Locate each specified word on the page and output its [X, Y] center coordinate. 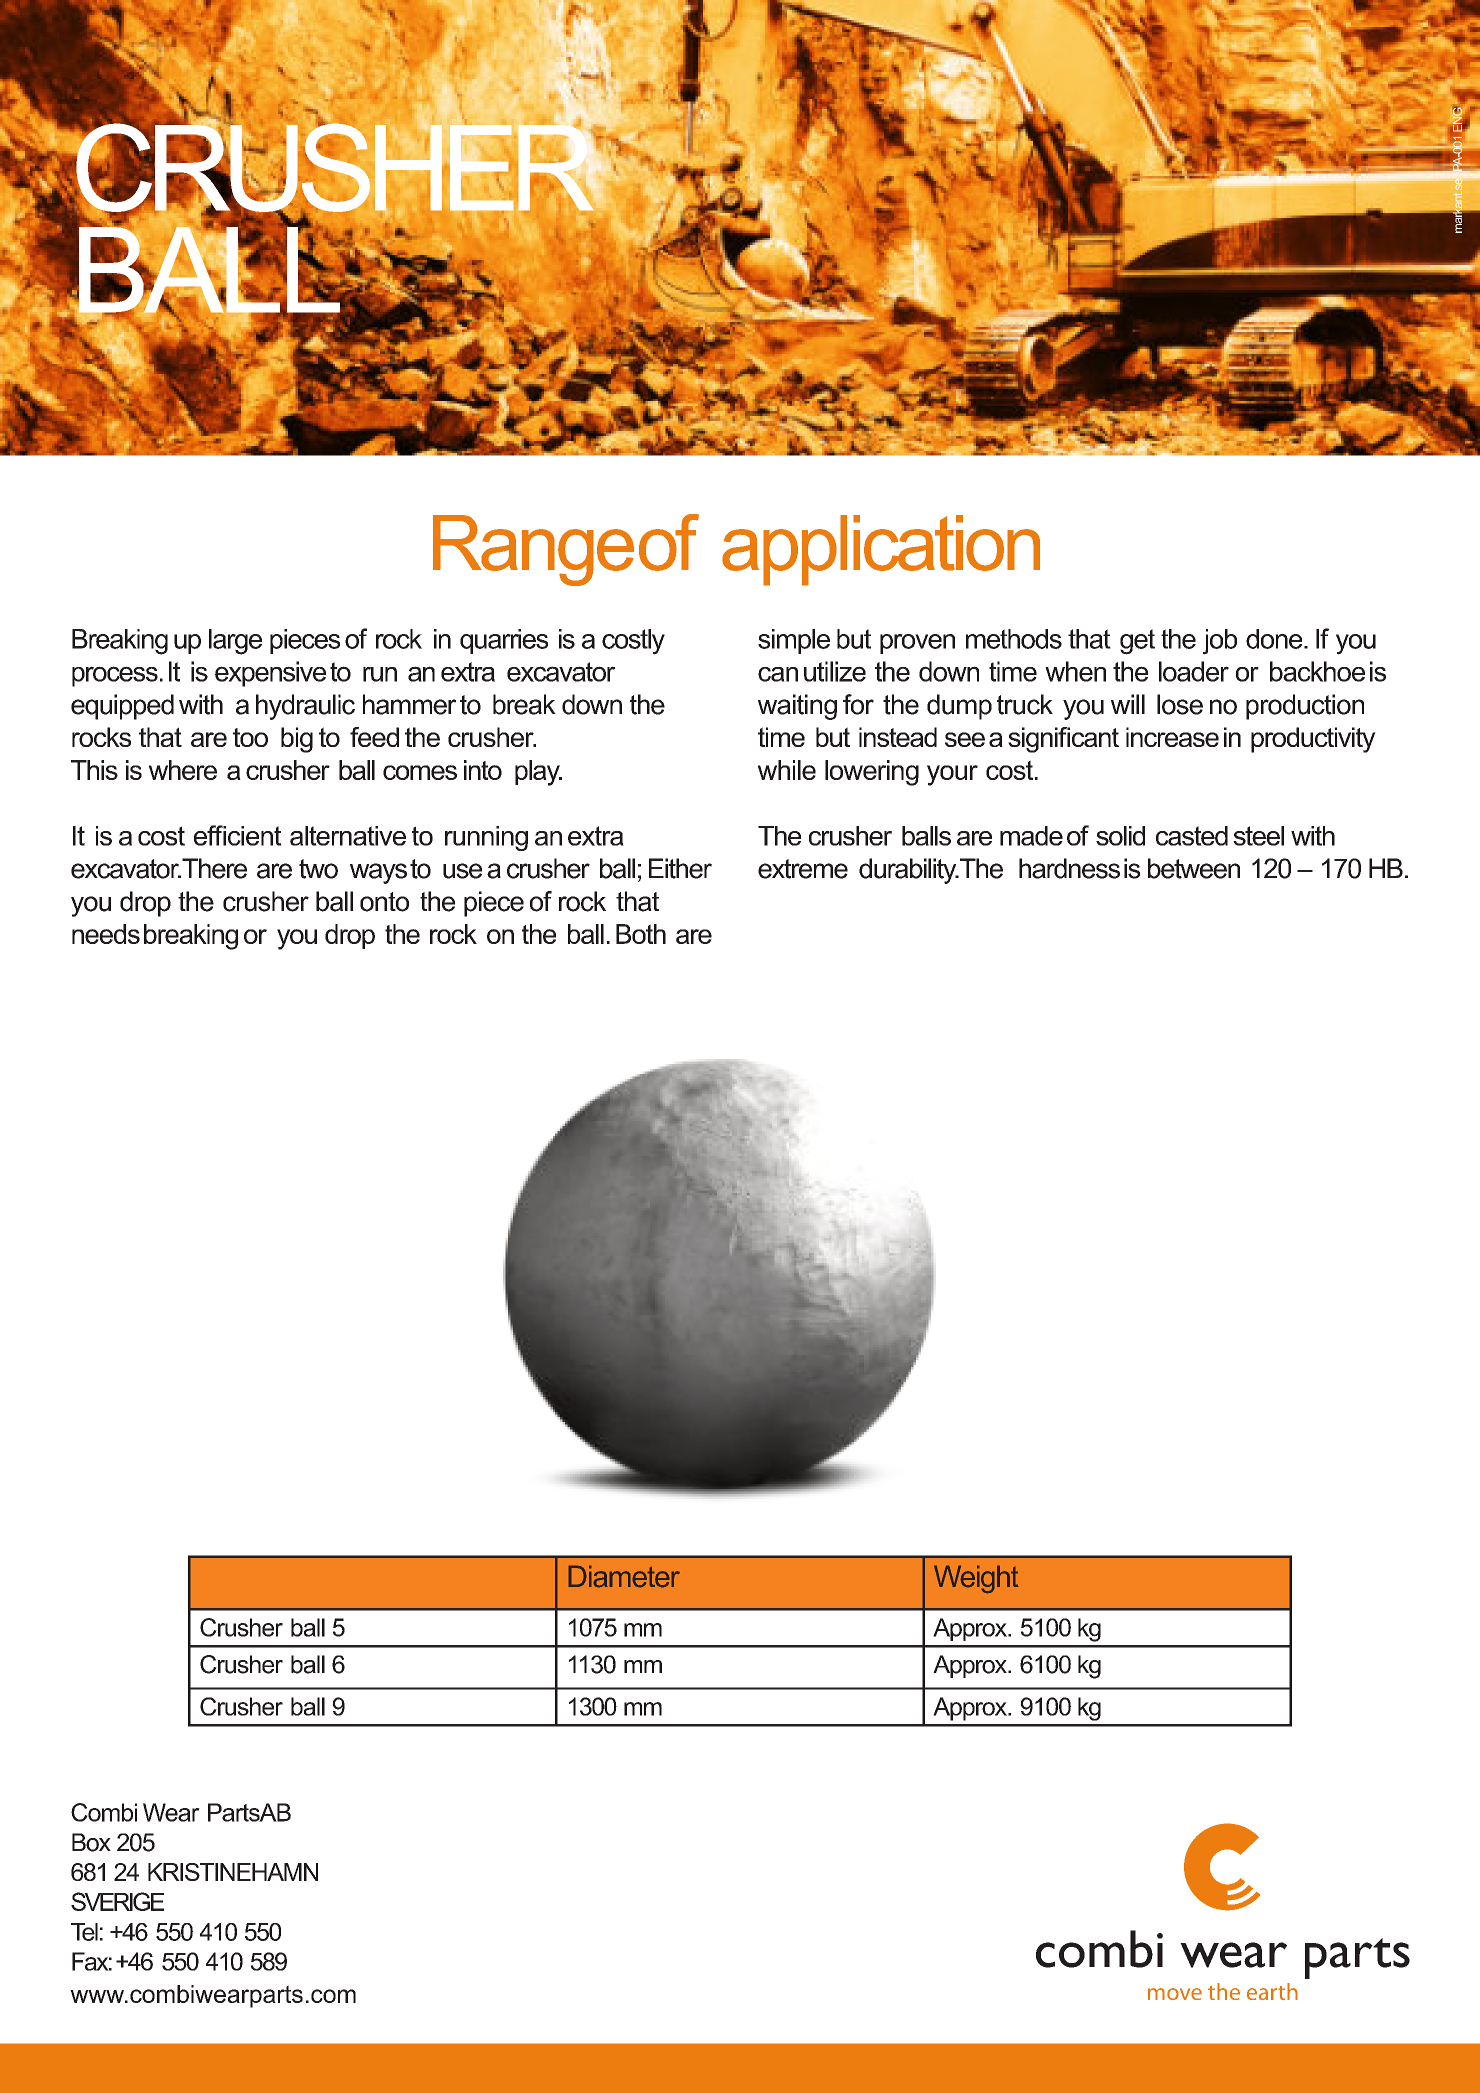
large [235, 642]
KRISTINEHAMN [233, 1872]
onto [384, 902]
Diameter [624, 1576]
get [1137, 642]
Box [91, 1842]
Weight [976, 1579]
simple [794, 641]
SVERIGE [117, 1901]
